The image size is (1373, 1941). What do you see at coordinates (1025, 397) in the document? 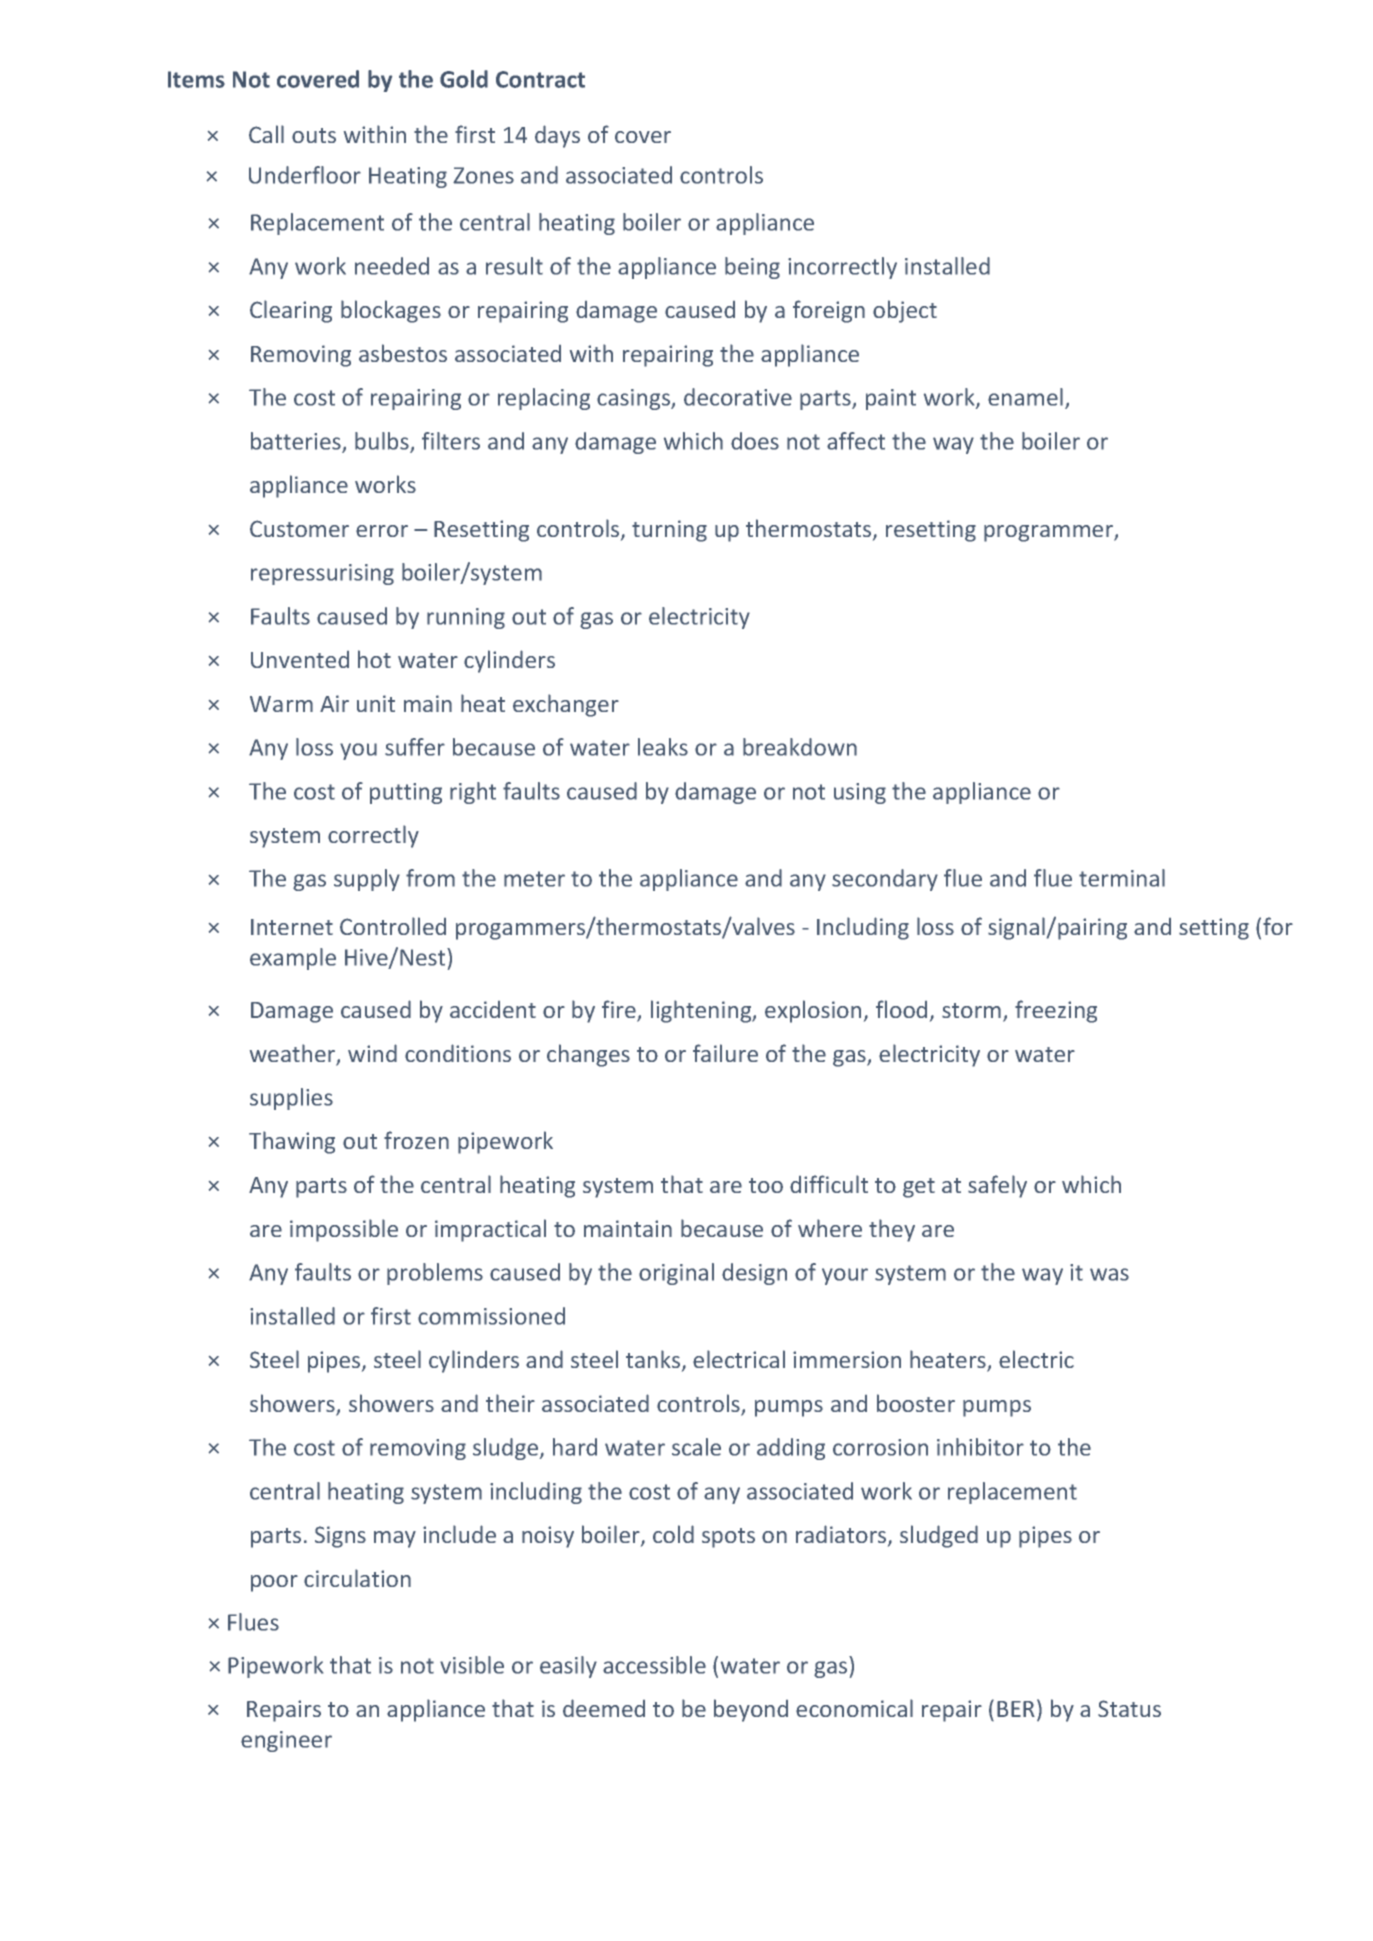
I see `enamel` at bounding box center [1025, 397].
